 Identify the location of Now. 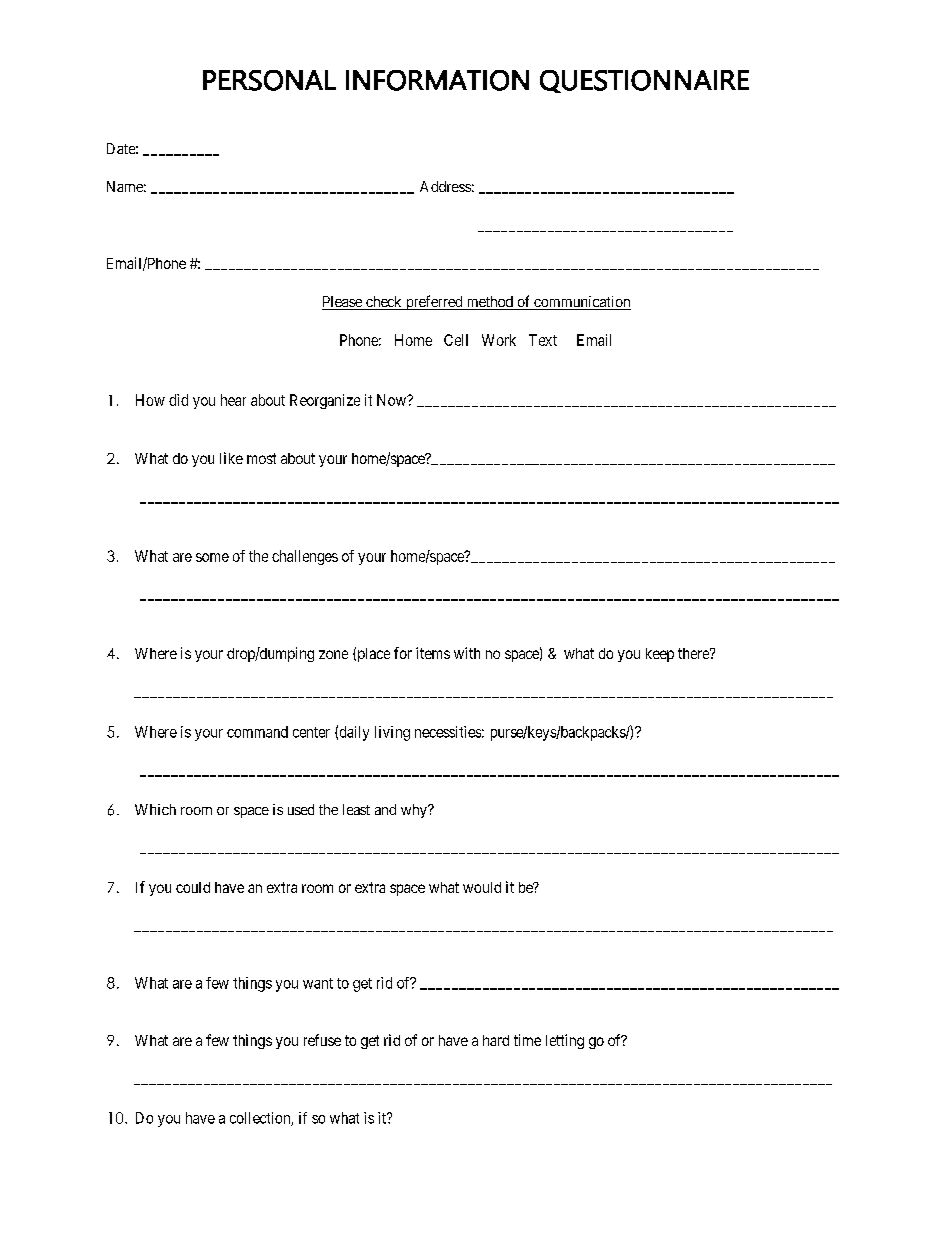
(393, 400).
